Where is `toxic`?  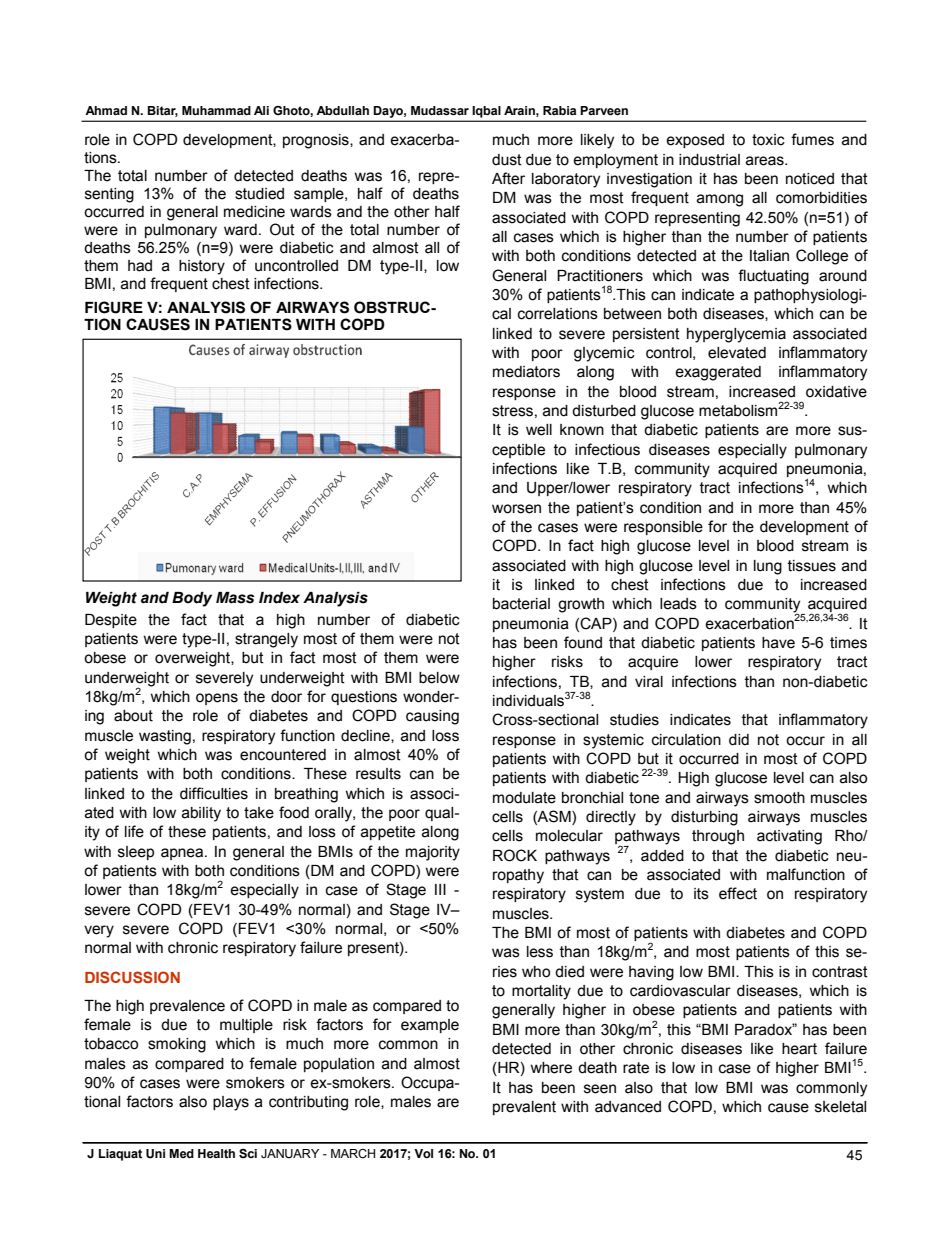 toxic is located at coordinates (768, 140).
